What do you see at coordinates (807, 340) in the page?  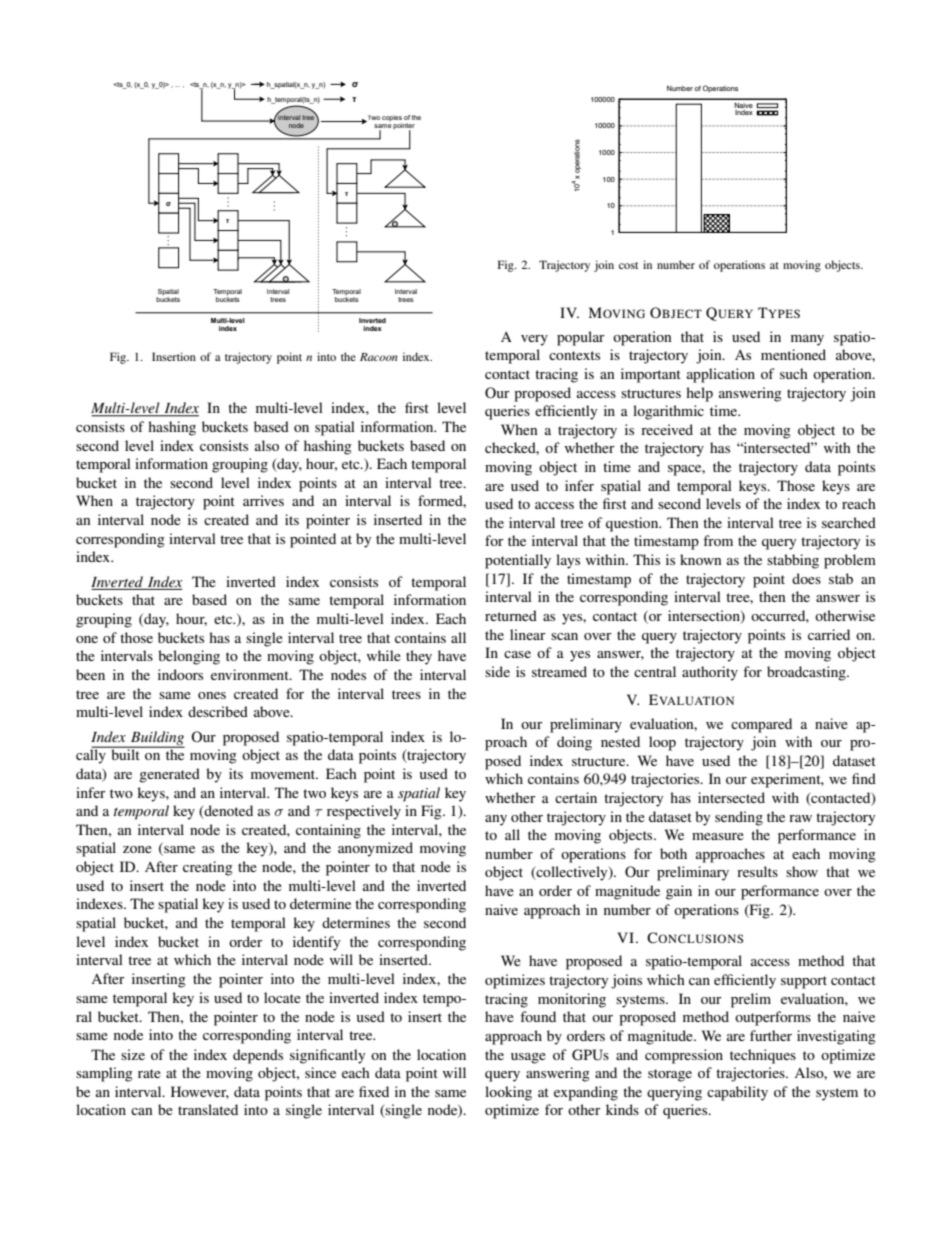 I see `many` at bounding box center [807, 340].
